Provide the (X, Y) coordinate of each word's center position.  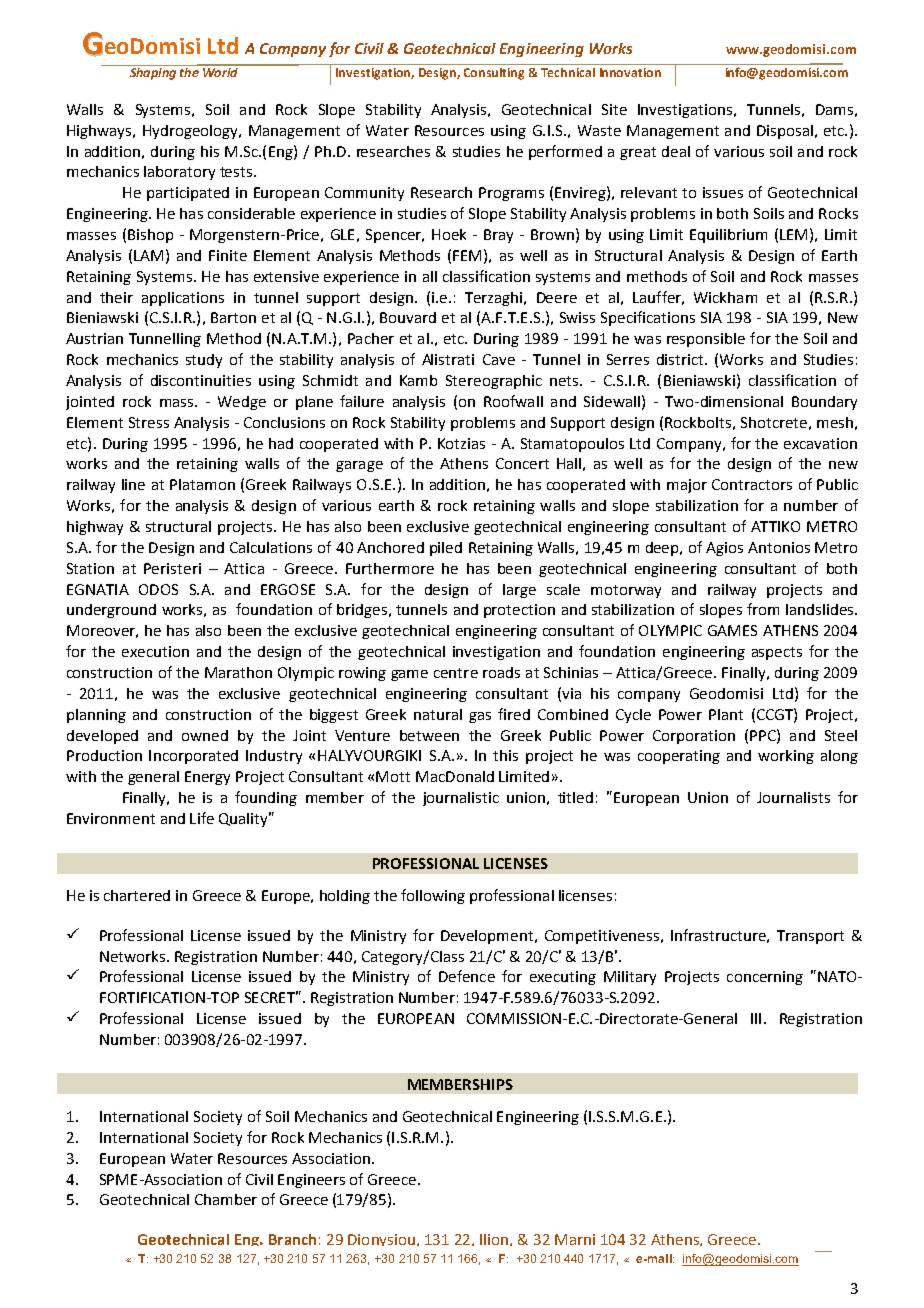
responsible (706, 340)
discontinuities (201, 380)
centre (456, 673)
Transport (810, 937)
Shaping (153, 72)
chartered (137, 895)
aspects (777, 653)
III (756, 1018)
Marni (575, 1239)
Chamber (226, 1199)
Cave (499, 359)
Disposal (785, 132)
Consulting (494, 74)
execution (155, 651)
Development (487, 937)
